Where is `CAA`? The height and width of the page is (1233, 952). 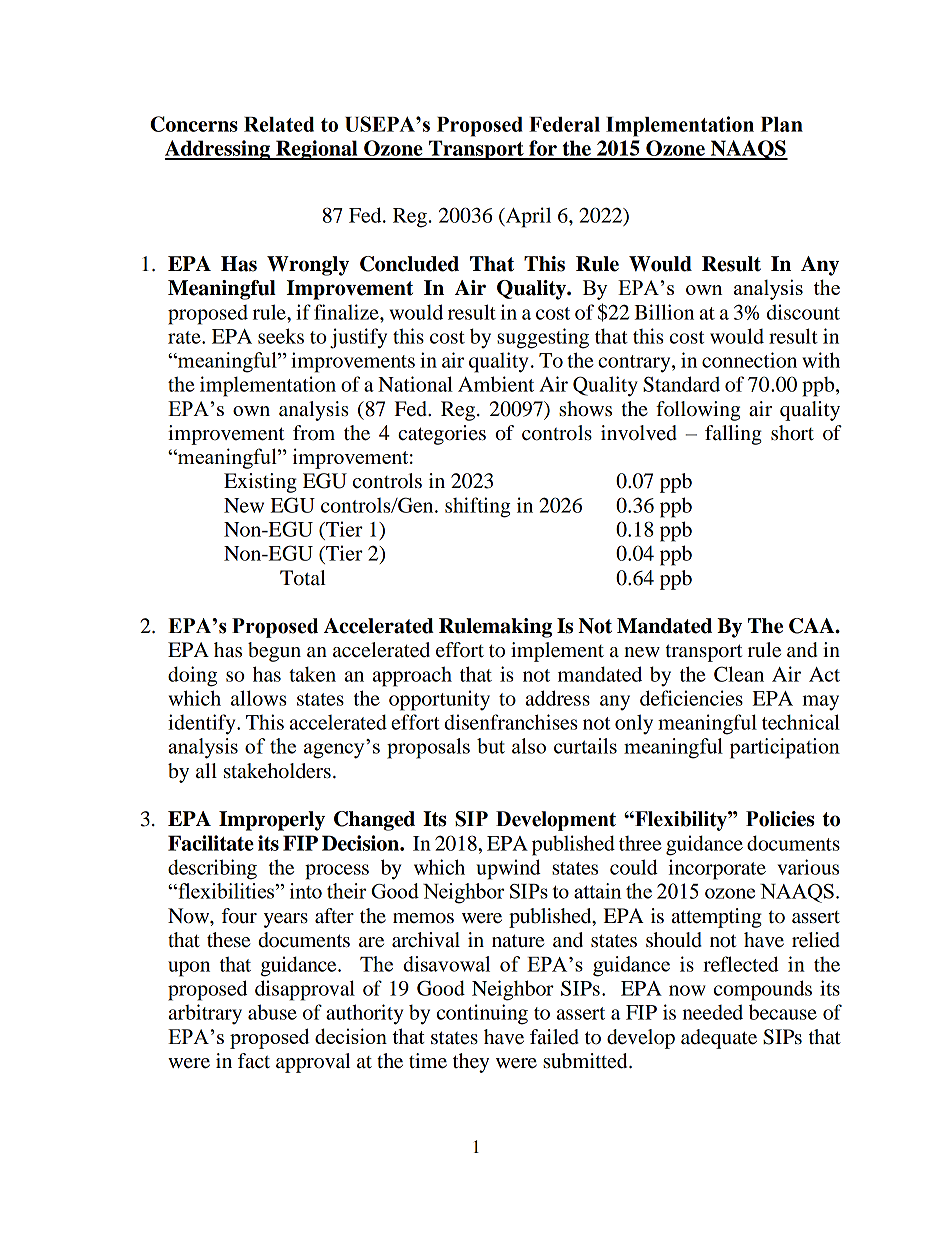 CAA is located at coordinates (813, 626).
